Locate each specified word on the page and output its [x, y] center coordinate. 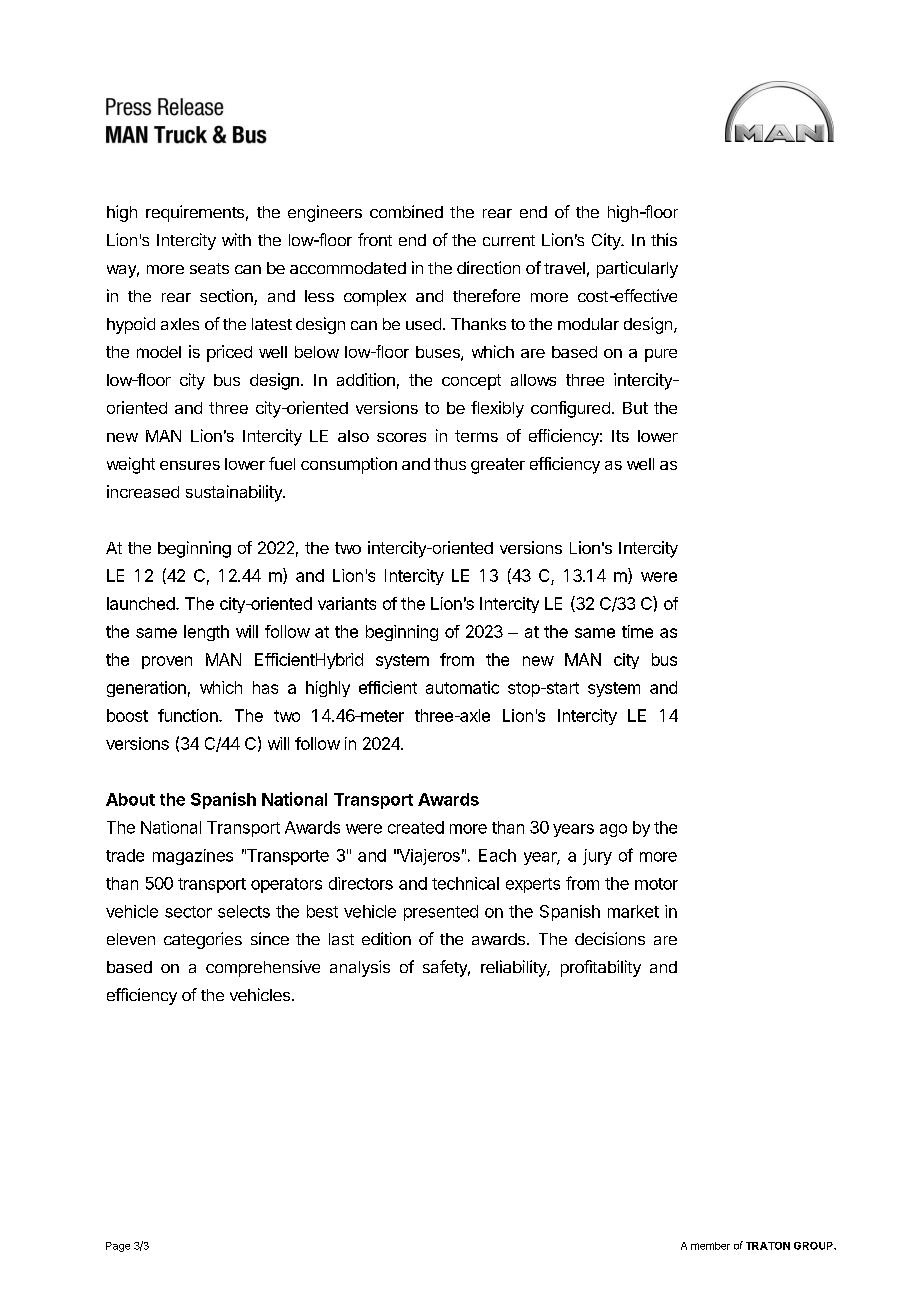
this [664, 239]
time [637, 631]
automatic [462, 687]
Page [118, 1247]
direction [488, 267]
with [236, 239]
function [189, 715]
